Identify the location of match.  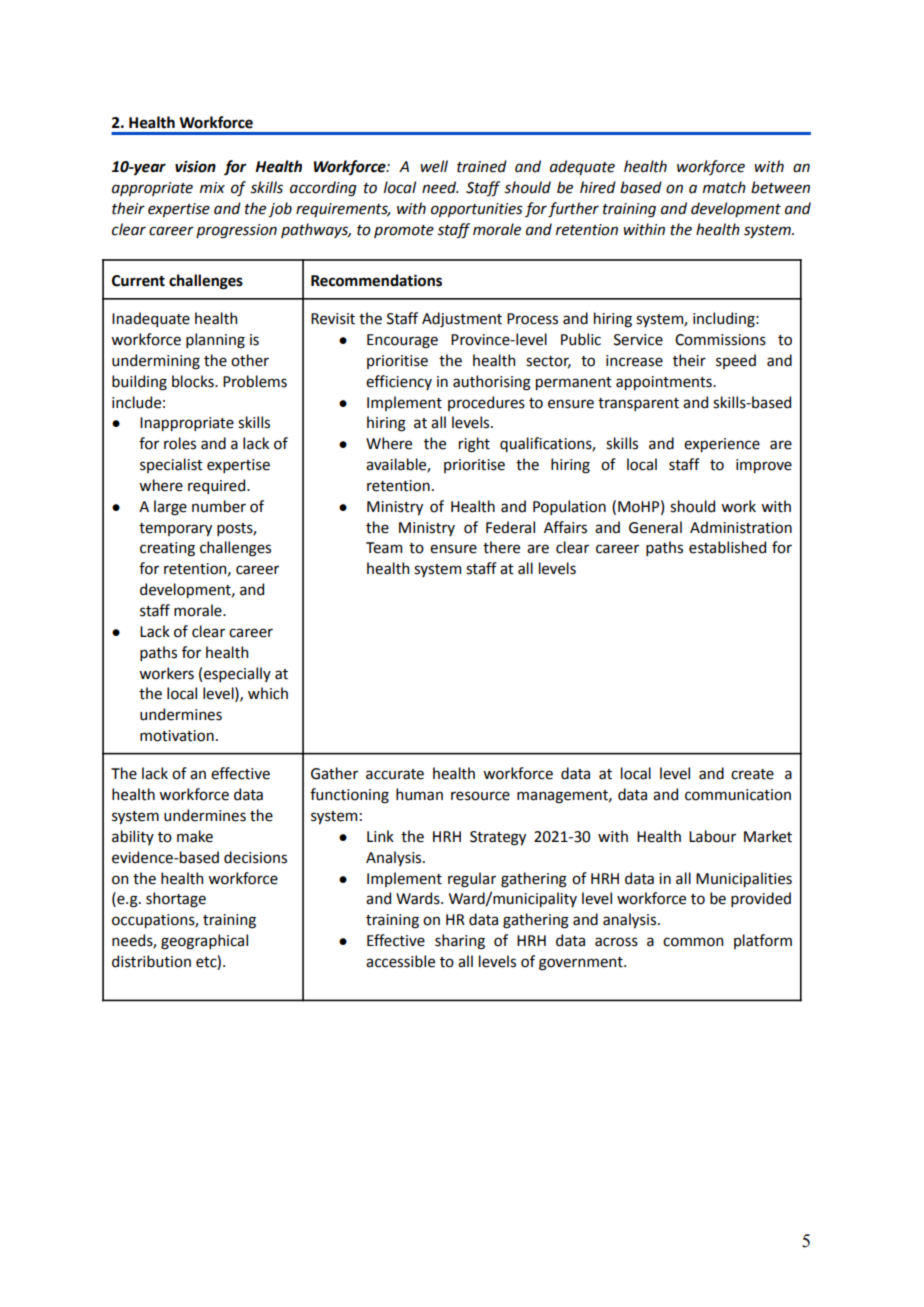
(724, 187).
